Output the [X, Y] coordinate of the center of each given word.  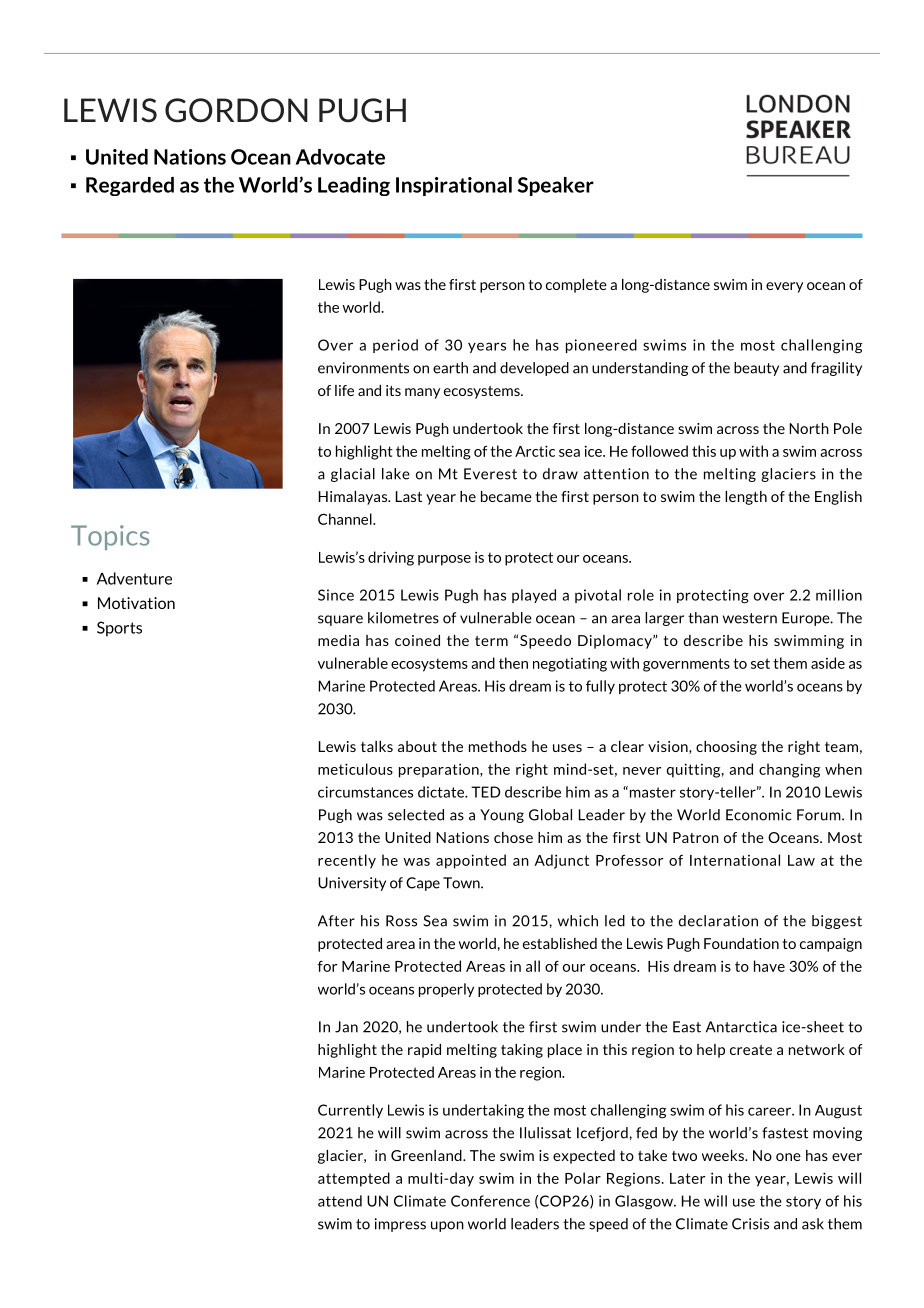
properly [446, 990]
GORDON [236, 110]
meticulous [355, 769]
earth [450, 368]
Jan [346, 1027]
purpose [444, 560]
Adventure [134, 578]
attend [340, 1201]
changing [789, 770]
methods [498, 746]
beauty [756, 369]
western [750, 618]
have [769, 966]
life [344, 390]
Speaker [556, 186]
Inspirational [454, 186]
